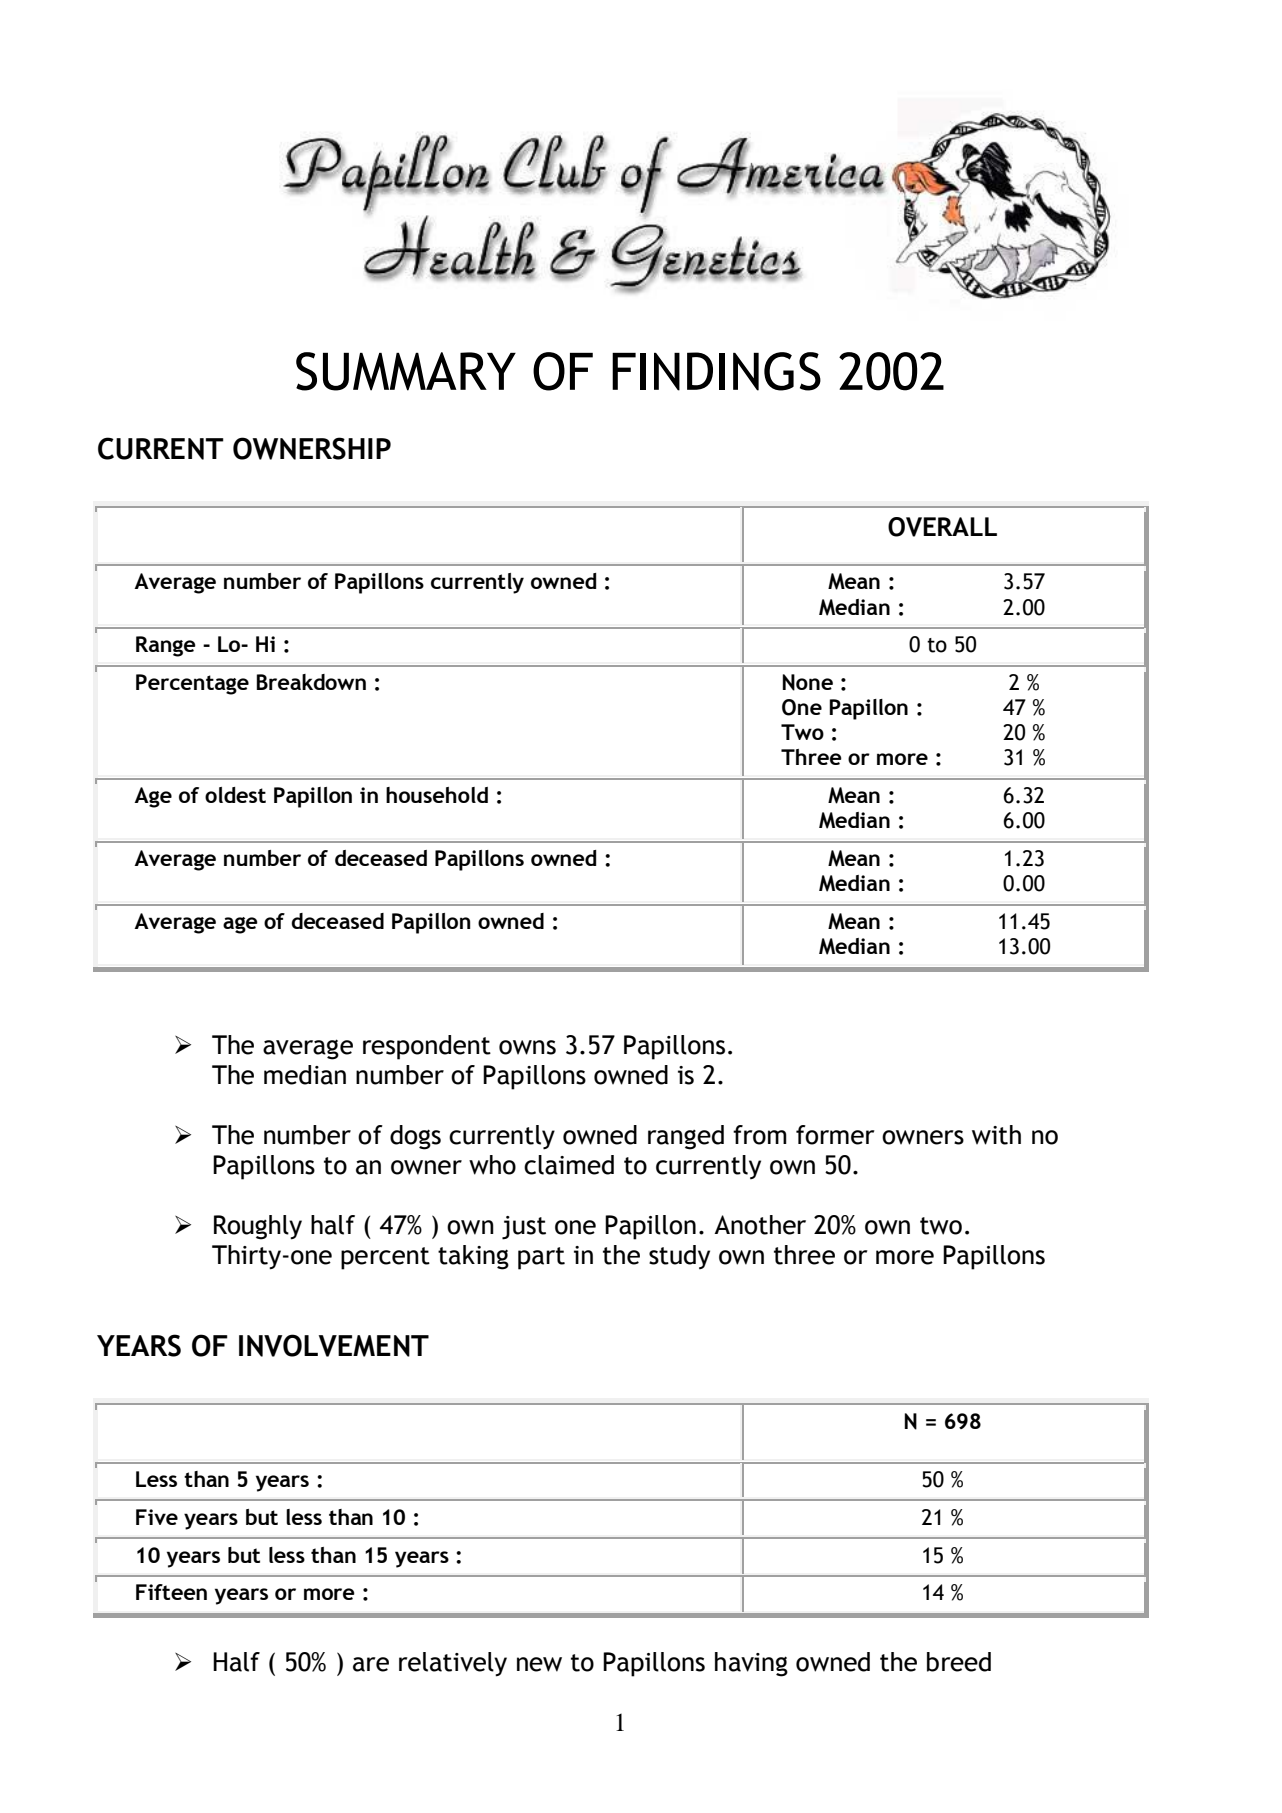  I want to click on owns, so click(527, 1047).
